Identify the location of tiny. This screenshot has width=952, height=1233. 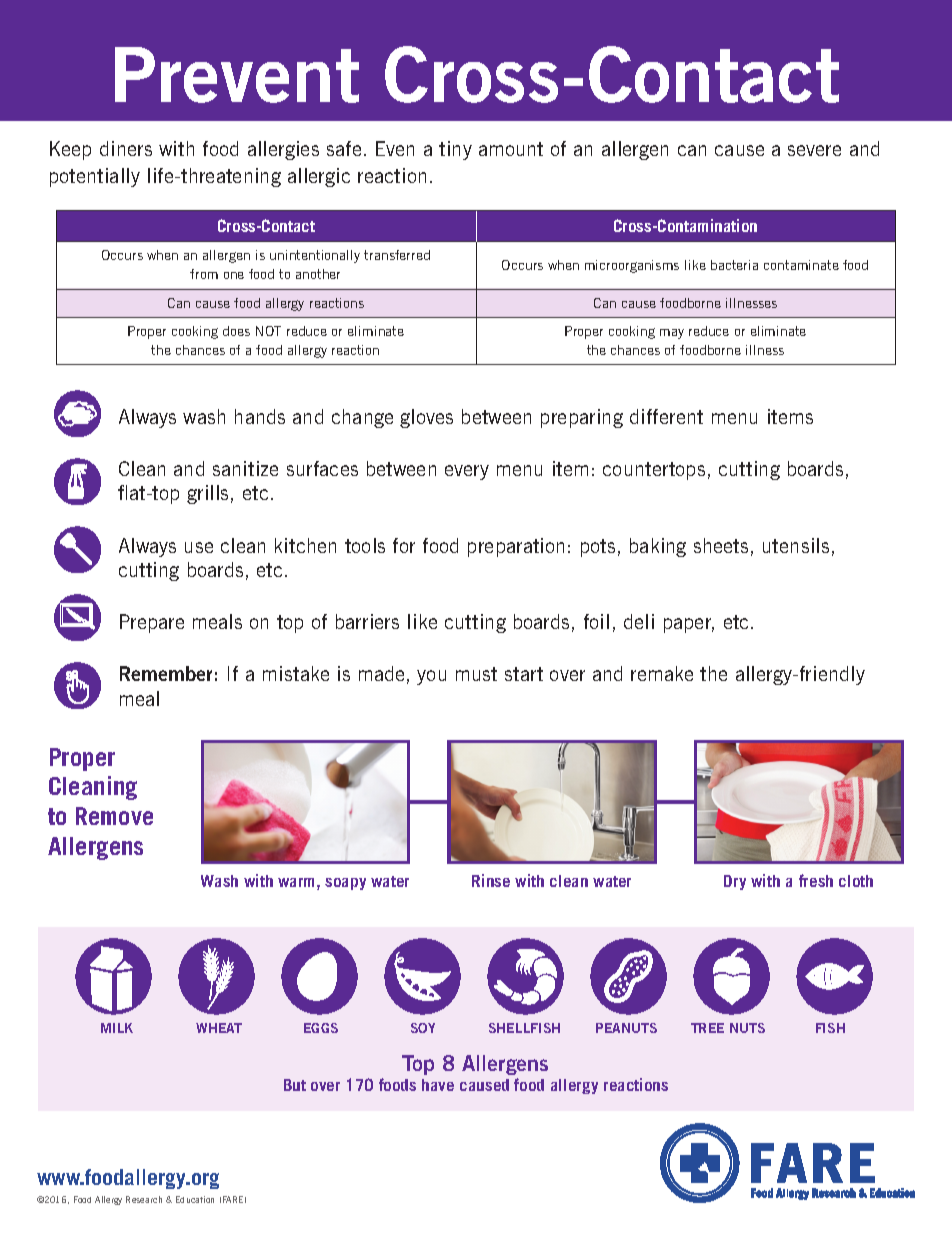
(455, 150).
